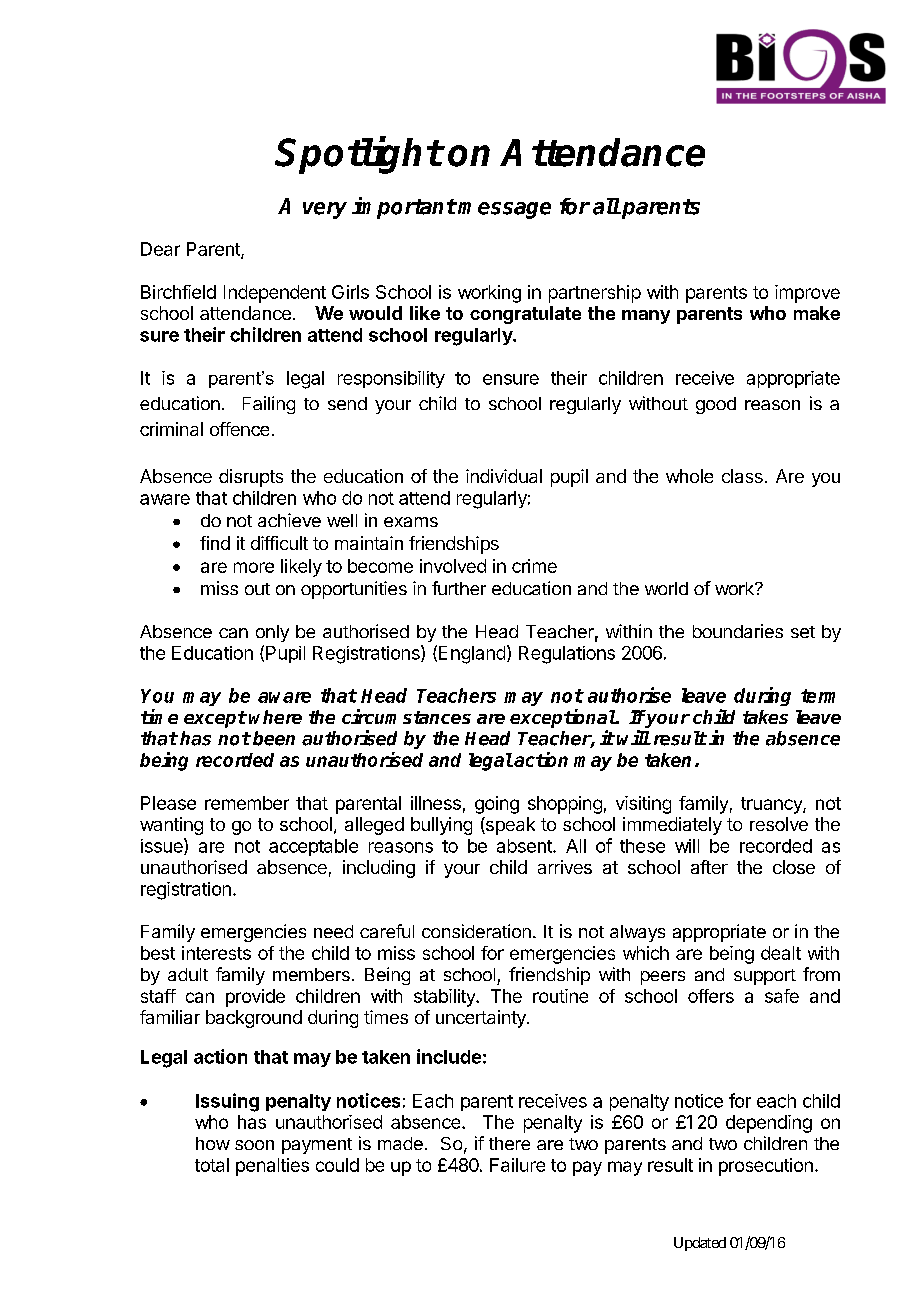 The height and width of the screenshot is (1308, 924). Describe the element at coordinates (325, 210) in the screenshot. I see `very` at that location.
